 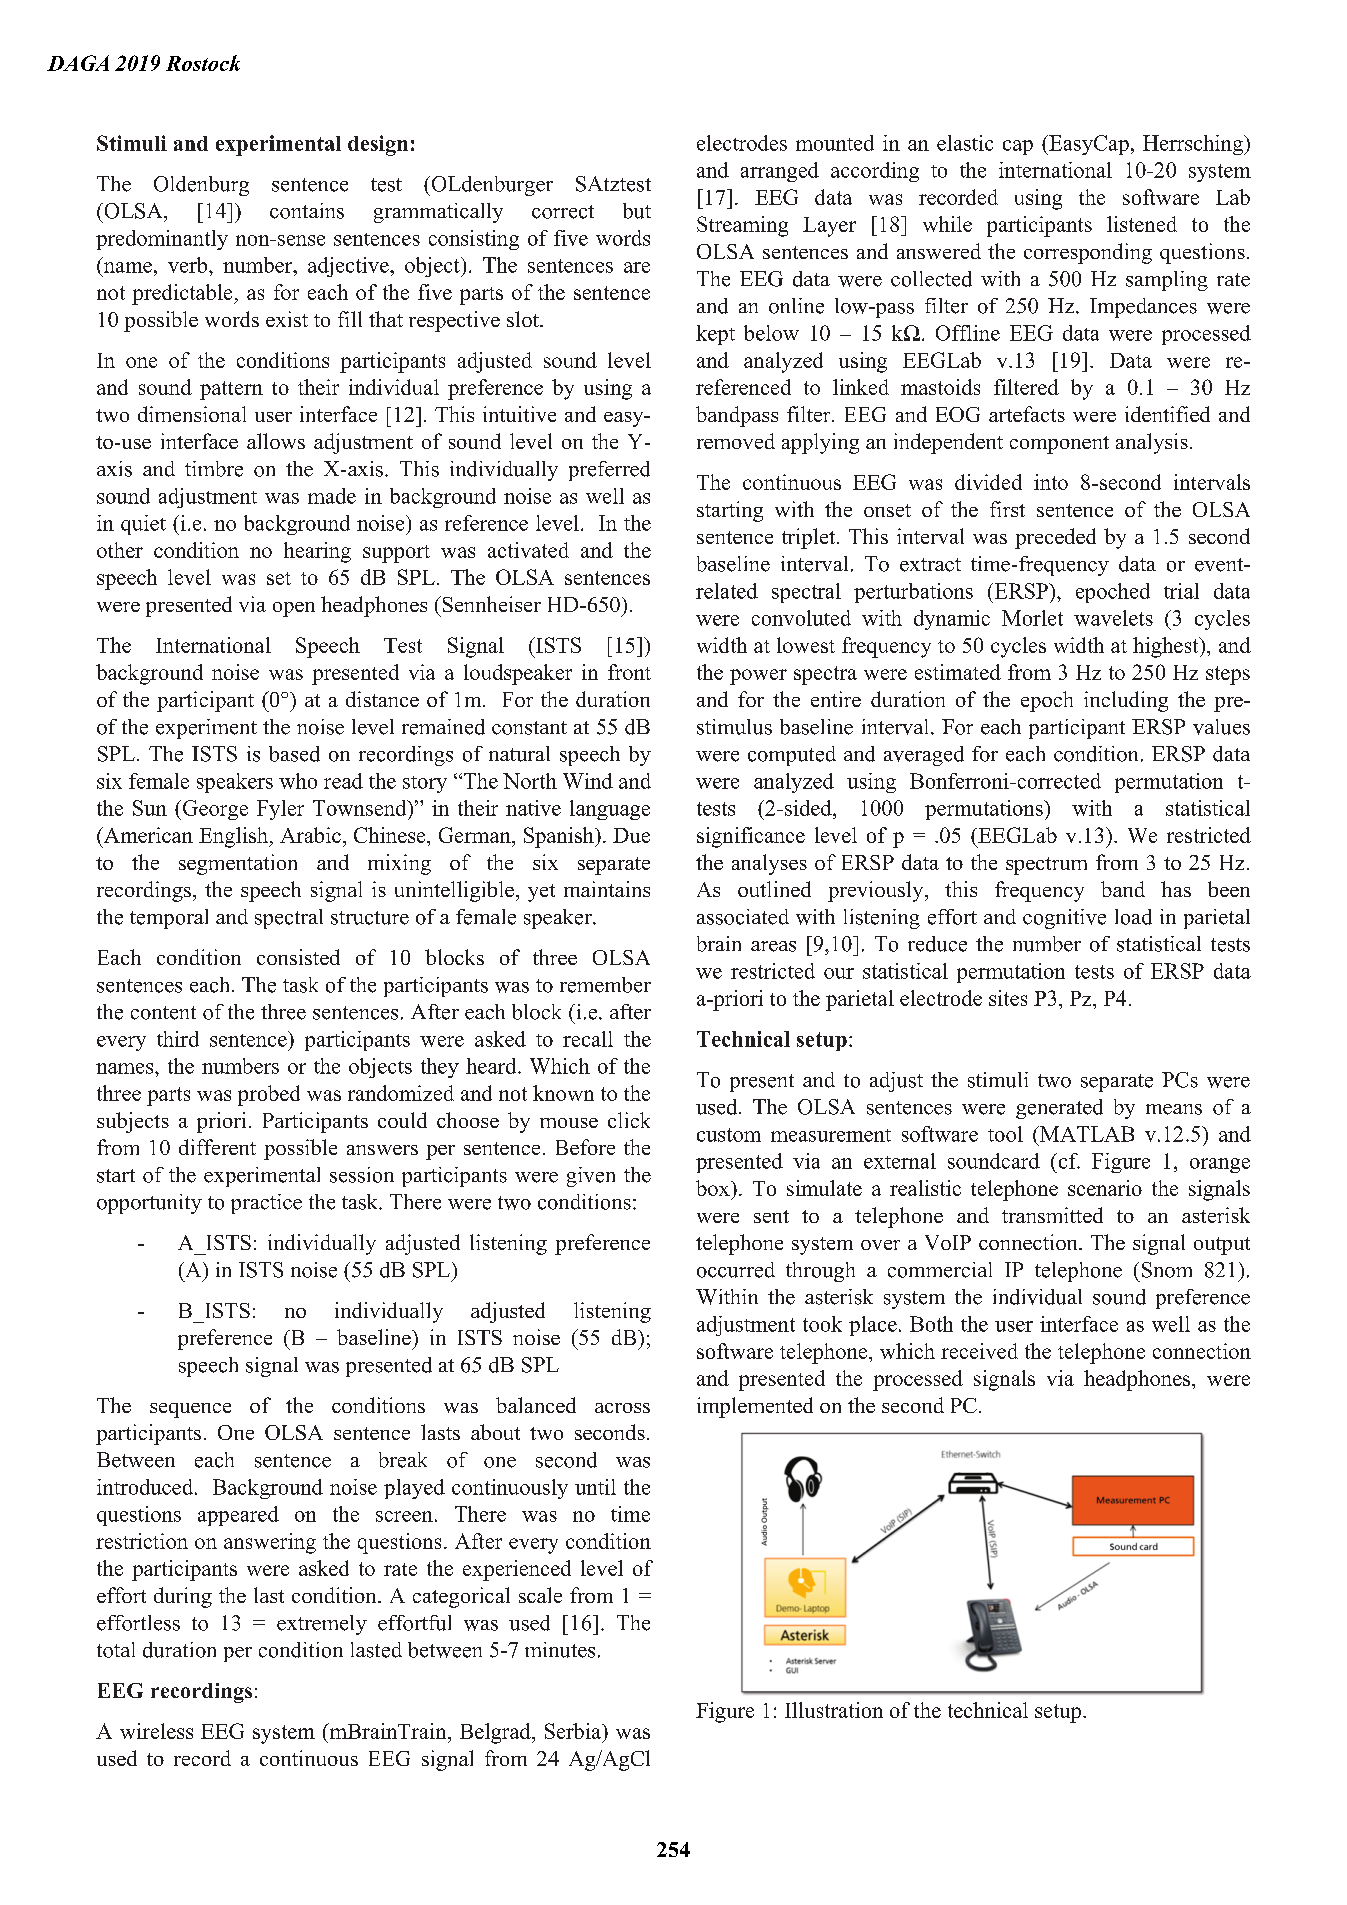 I want to click on extremely, so click(x=322, y=1625).
